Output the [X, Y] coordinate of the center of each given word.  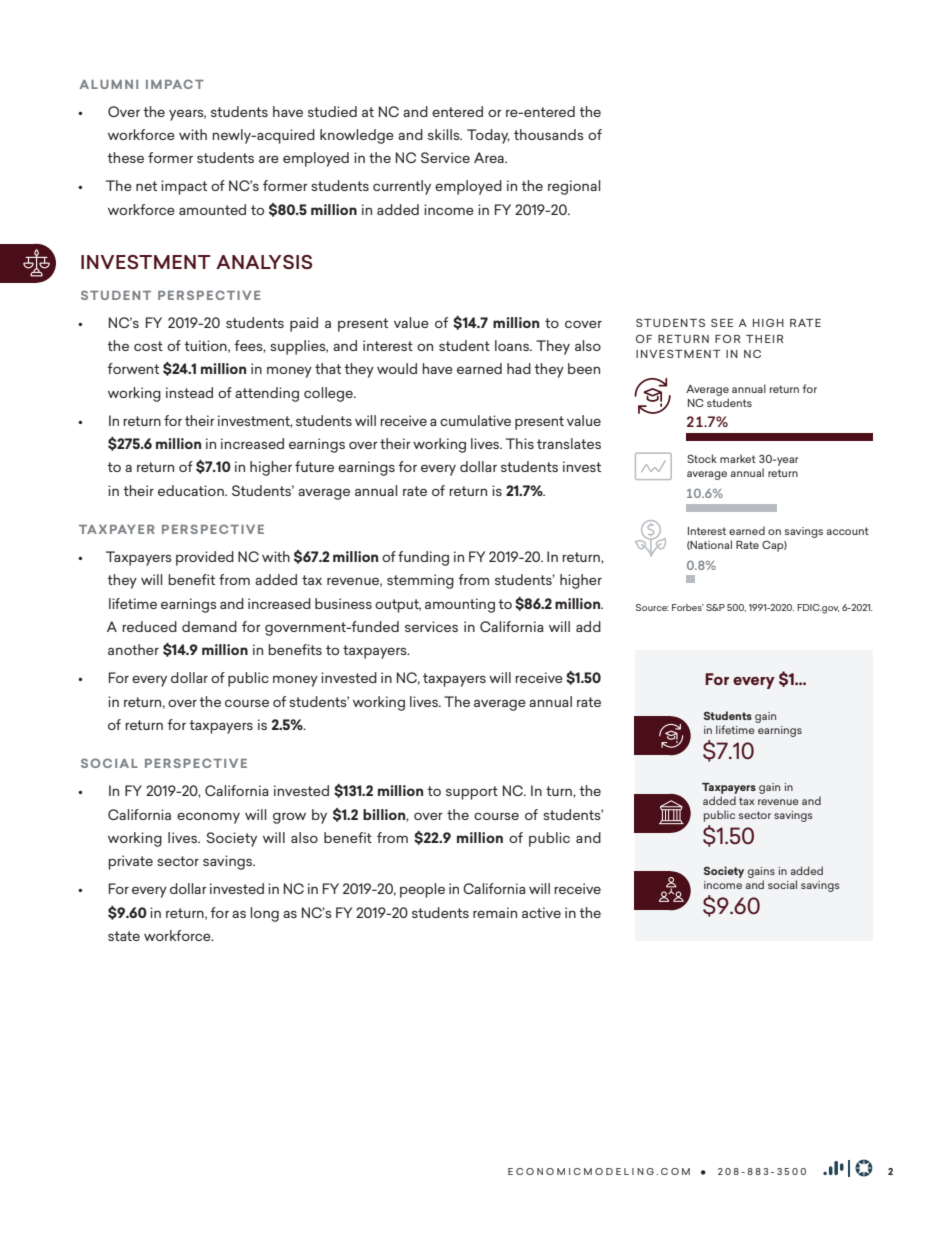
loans [513, 345]
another [133, 649]
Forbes [688, 607]
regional [574, 187]
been [584, 368]
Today [488, 136]
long [264, 914]
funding [423, 558]
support [472, 793]
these [125, 157]
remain [495, 912]
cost [148, 346]
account [848, 531]
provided [205, 558]
